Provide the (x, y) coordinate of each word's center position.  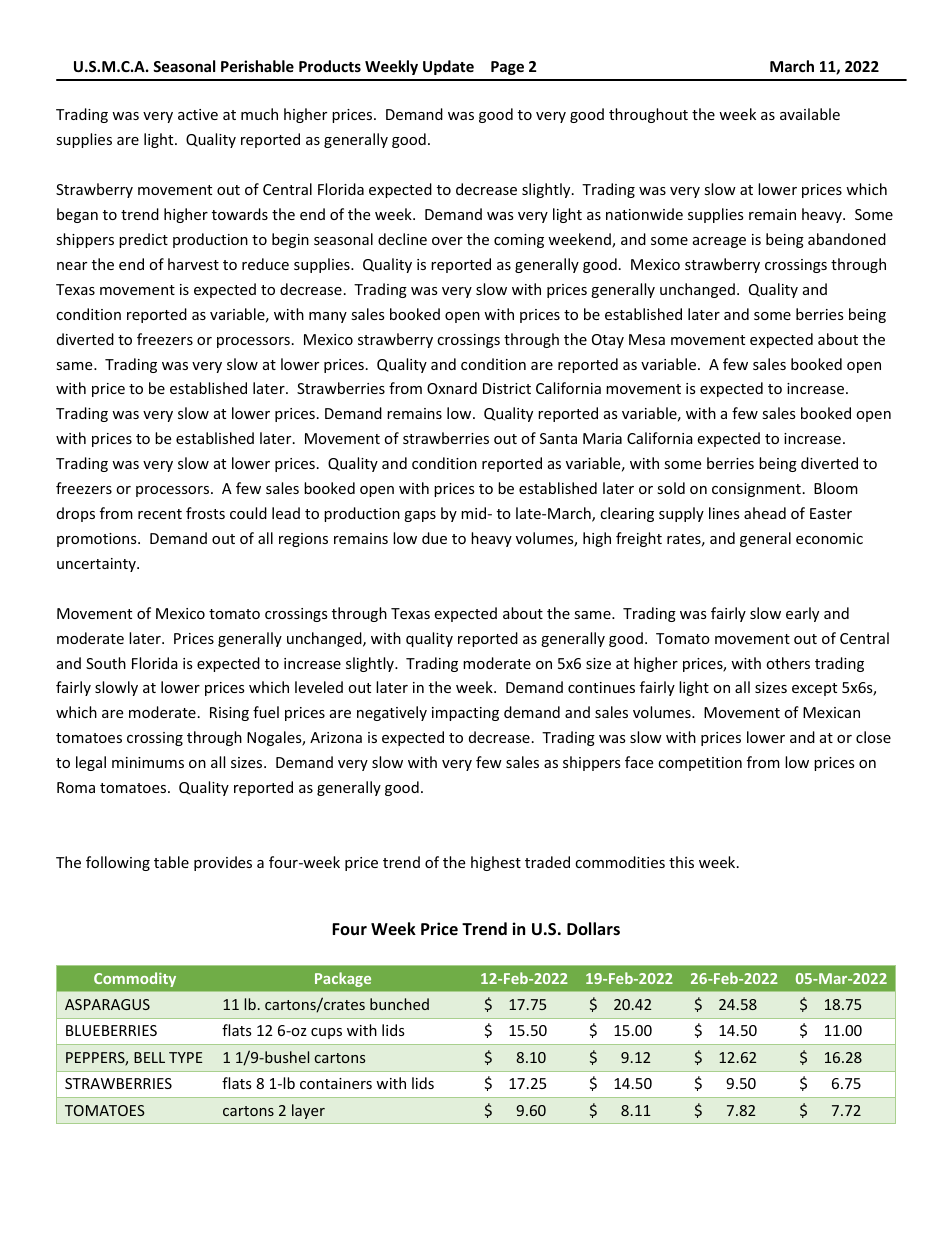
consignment (756, 490)
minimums (148, 762)
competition (700, 764)
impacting (465, 714)
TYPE (185, 1057)
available (810, 114)
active (198, 114)
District (507, 388)
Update (448, 67)
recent (160, 514)
